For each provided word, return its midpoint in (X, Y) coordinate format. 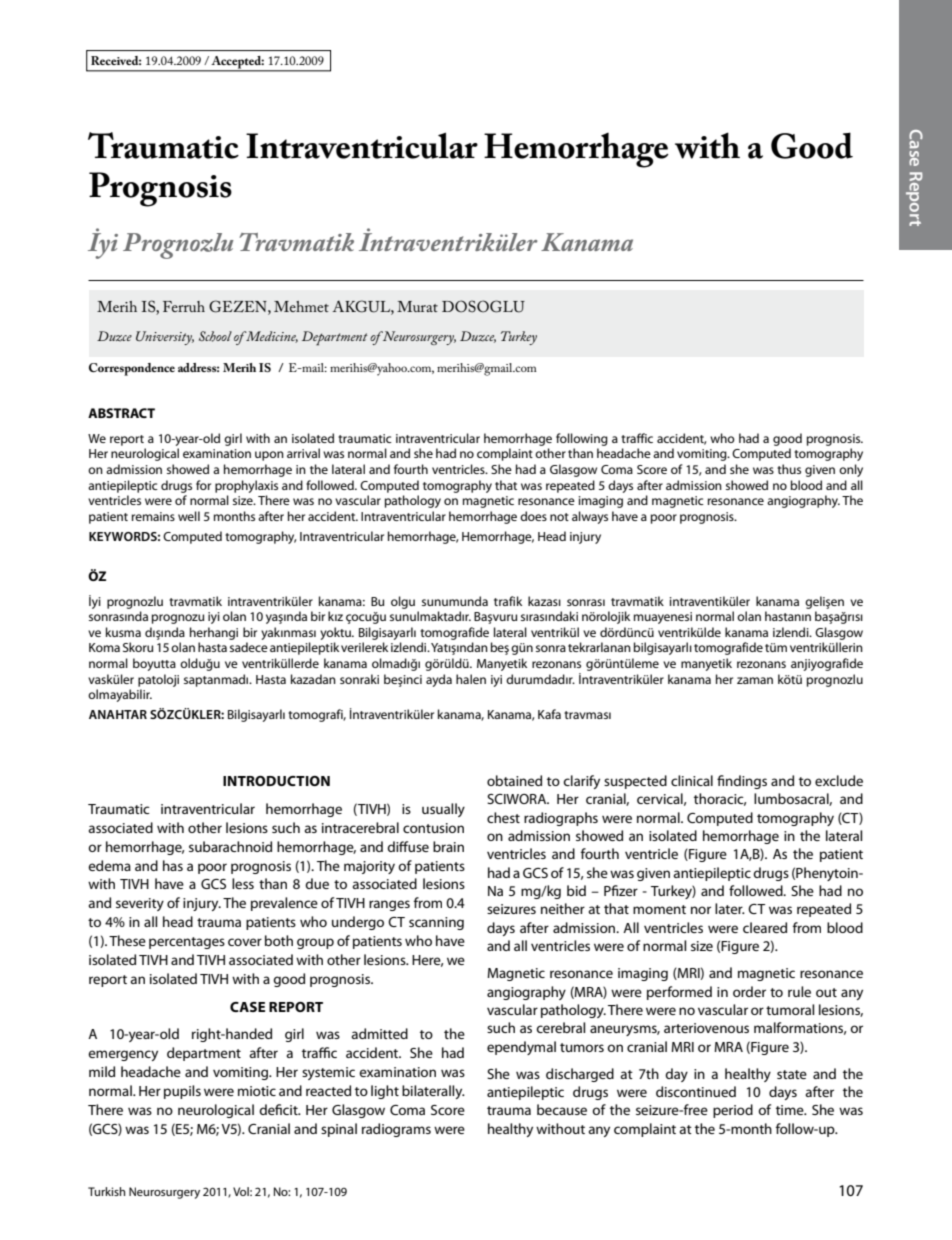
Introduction (276, 781)
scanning (436, 923)
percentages (187, 943)
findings (742, 782)
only (851, 470)
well (189, 516)
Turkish (106, 1191)
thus (789, 469)
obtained (514, 780)
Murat (417, 306)
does (533, 516)
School (215, 336)
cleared (765, 927)
